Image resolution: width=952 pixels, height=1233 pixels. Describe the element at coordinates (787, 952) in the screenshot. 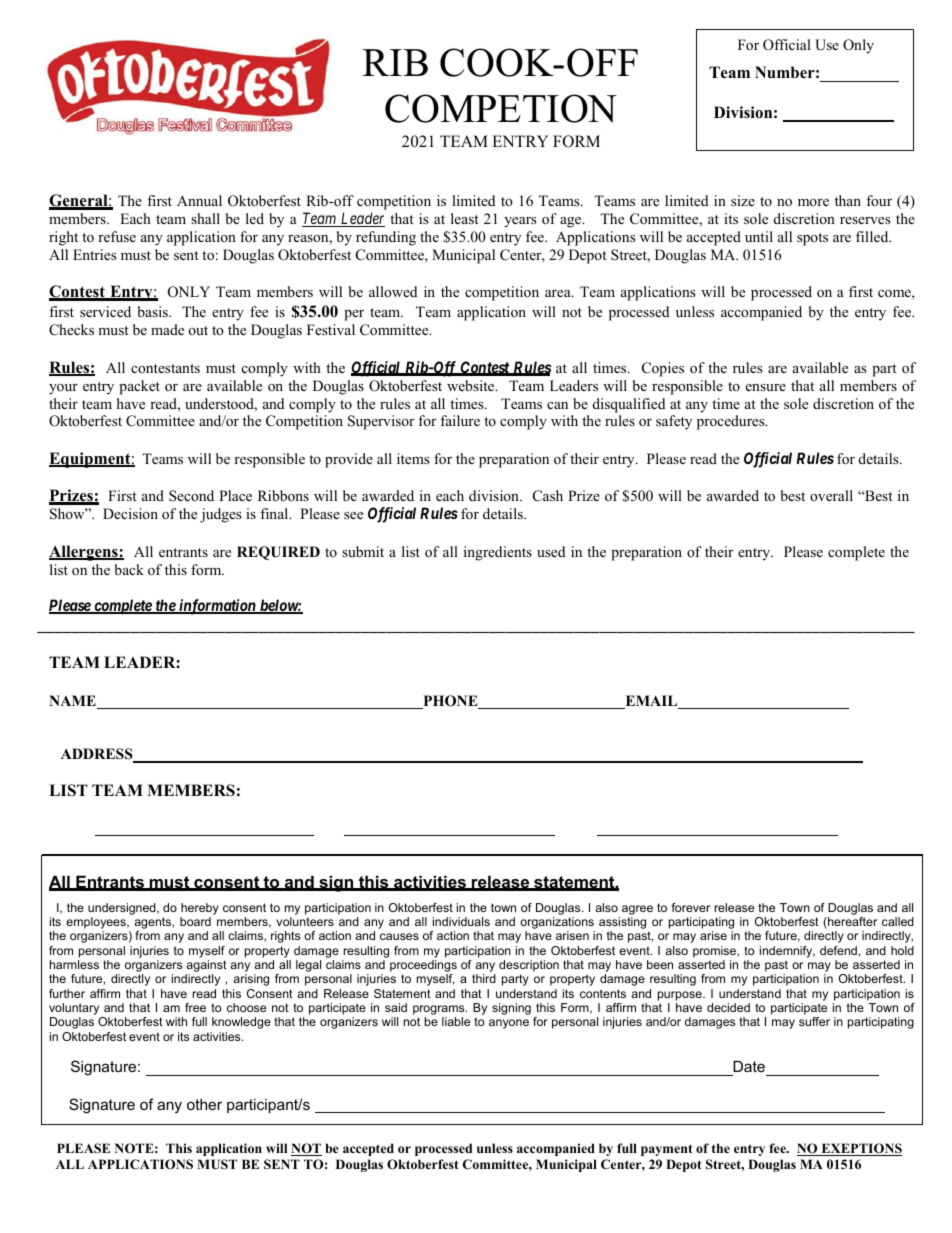

I see `indemnify` at that location.
